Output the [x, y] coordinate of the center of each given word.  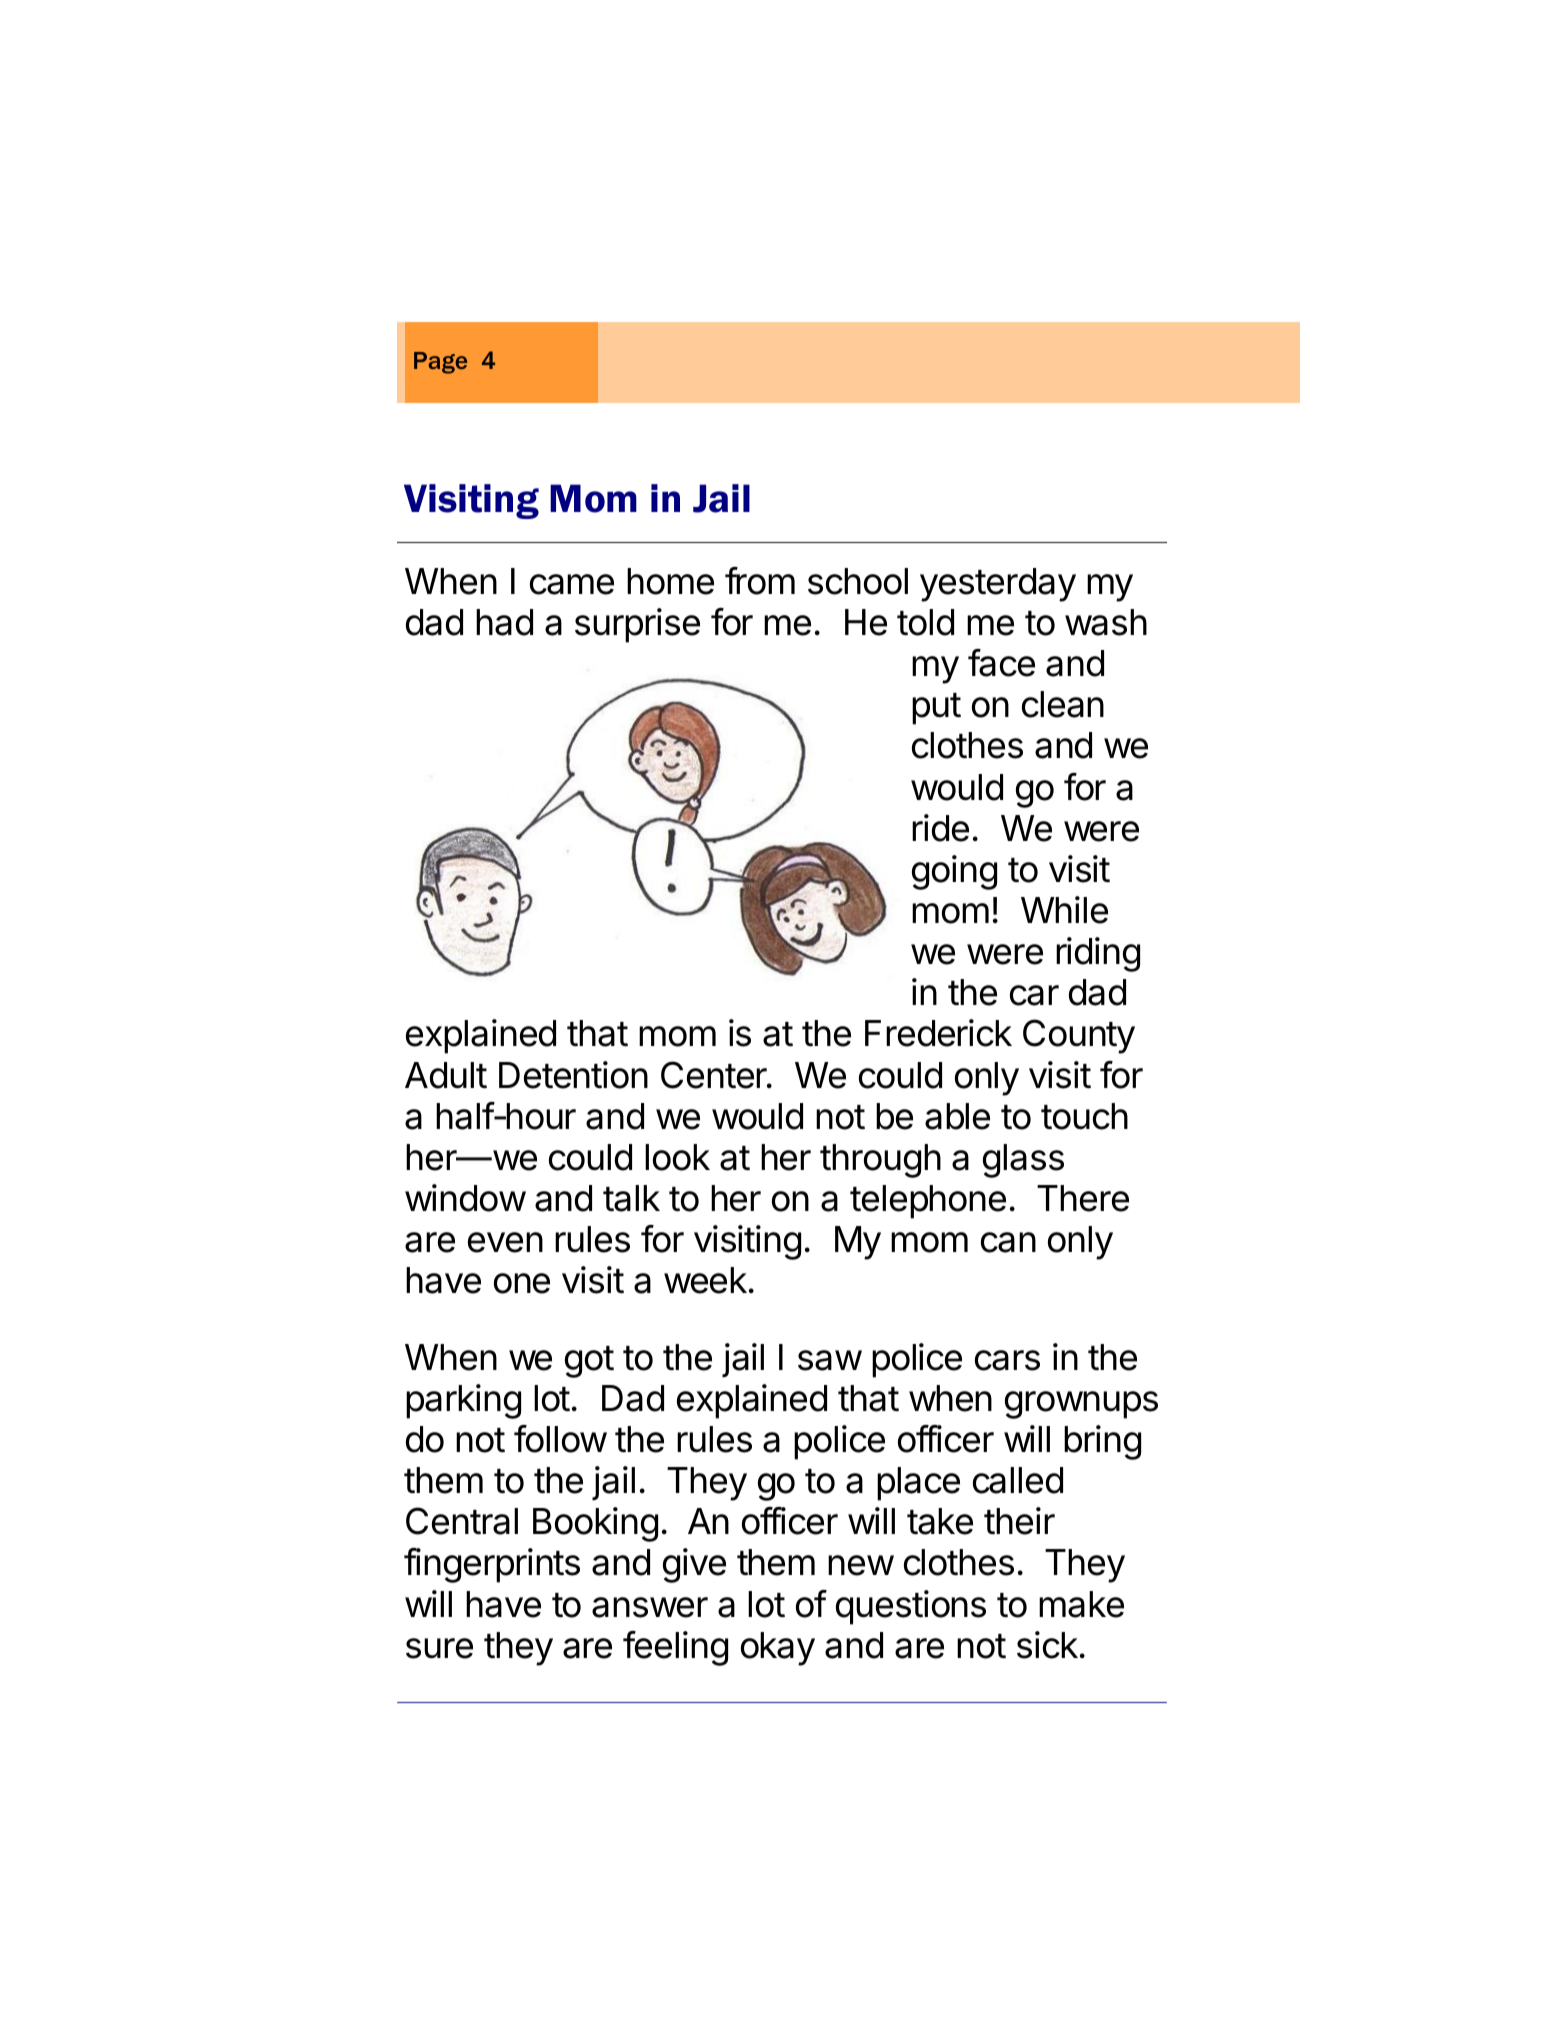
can [1008, 1242]
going [954, 872]
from [760, 581]
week [705, 1280]
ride [940, 828]
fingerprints [492, 1565]
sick [1047, 1645]
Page [440, 363]
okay [778, 1649]
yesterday [998, 585]
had [504, 622]
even [505, 1242]
